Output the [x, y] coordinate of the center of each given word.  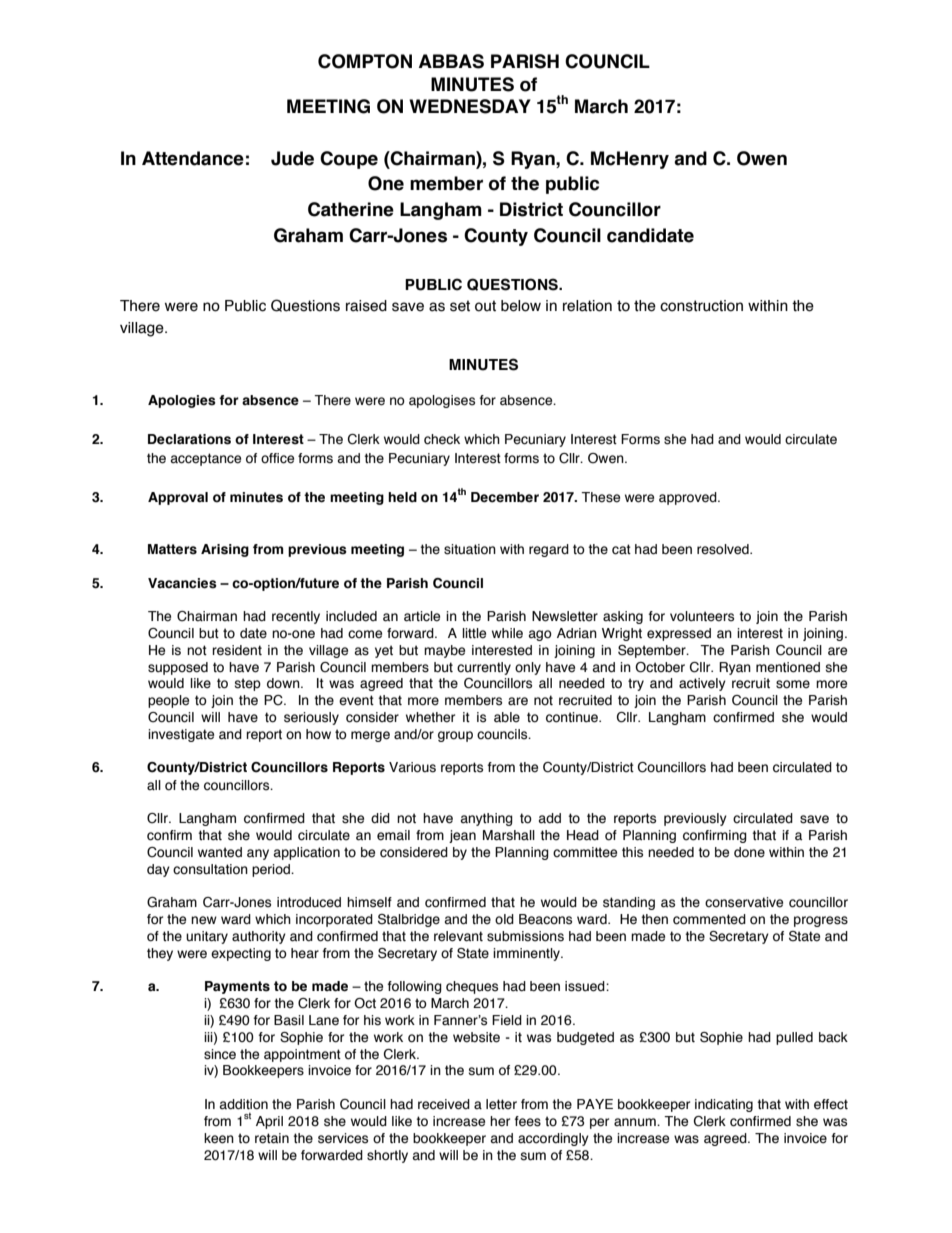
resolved [724, 549]
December [505, 497]
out [485, 306]
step [248, 684]
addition [244, 1104]
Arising [225, 550]
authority [259, 937]
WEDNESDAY [470, 106]
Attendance [193, 158]
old [504, 919]
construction [701, 306]
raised [366, 306]
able [507, 717]
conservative [744, 902]
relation [587, 306]
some [793, 684]
